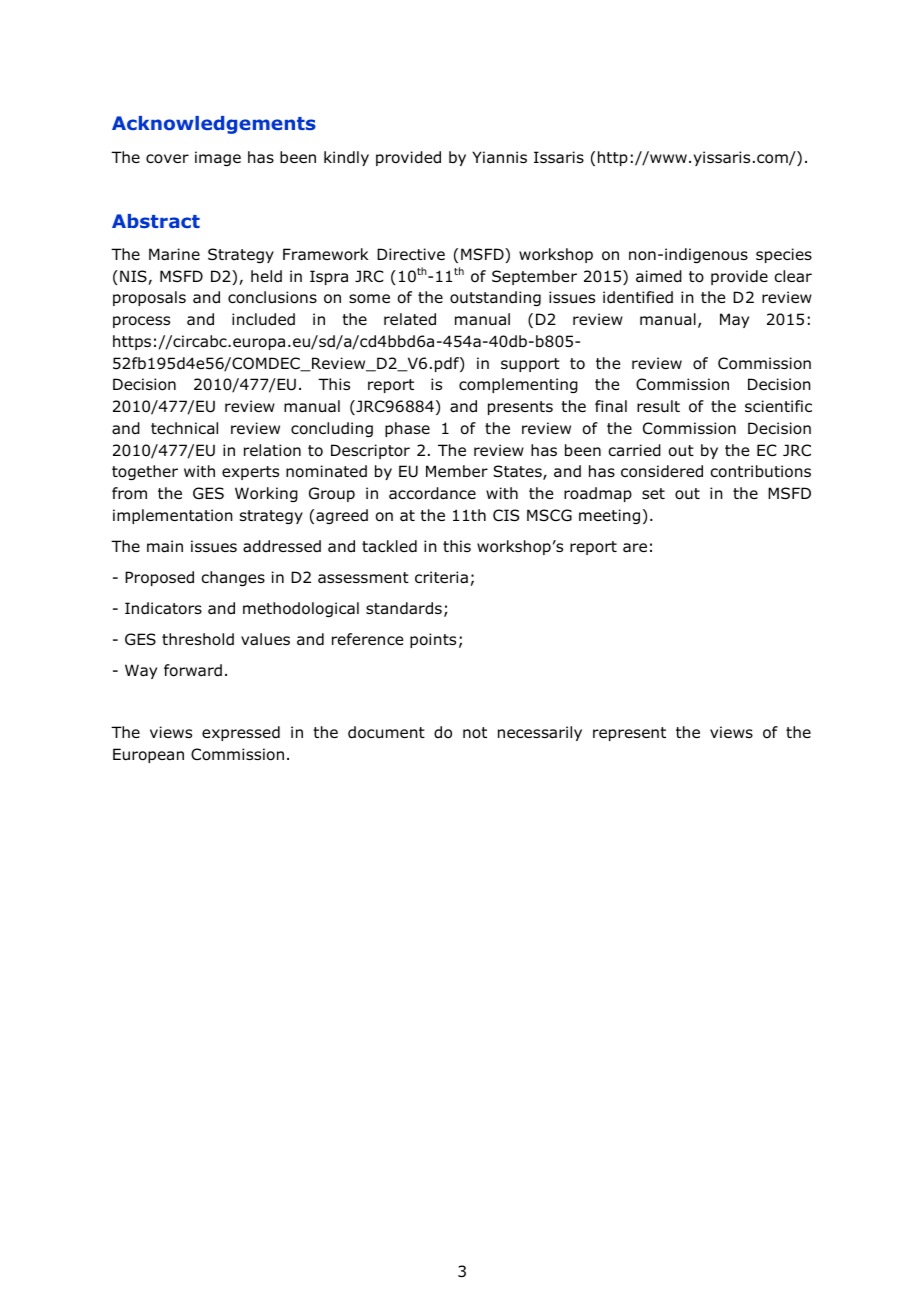 The image size is (924, 1309). What do you see at coordinates (346, 158) in the screenshot?
I see `kindly` at bounding box center [346, 158].
